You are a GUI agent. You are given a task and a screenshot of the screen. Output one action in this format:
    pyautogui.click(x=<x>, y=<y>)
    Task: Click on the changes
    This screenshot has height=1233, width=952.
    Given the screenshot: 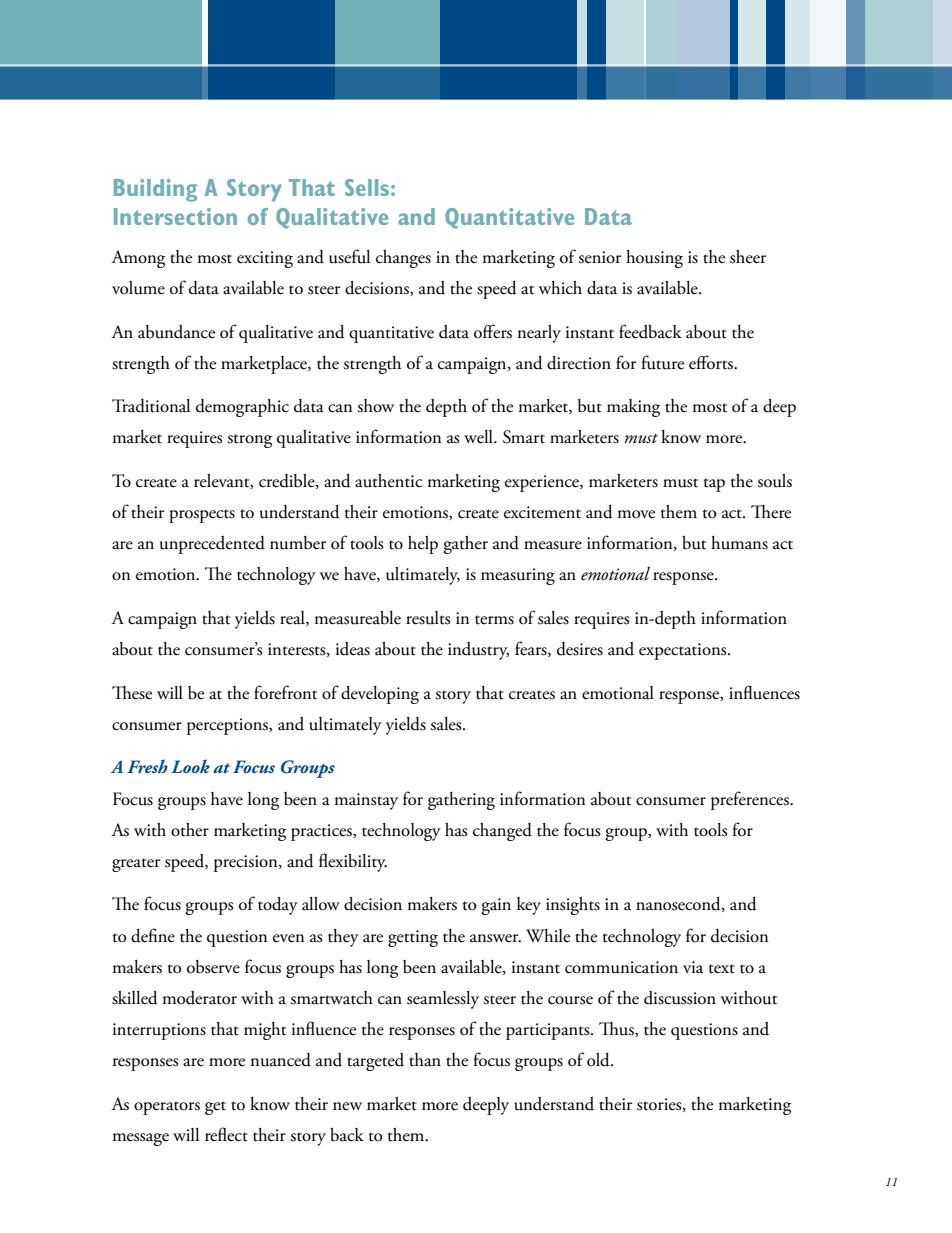 What is the action you would take?
    pyautogui.click(x=403, y=259)
